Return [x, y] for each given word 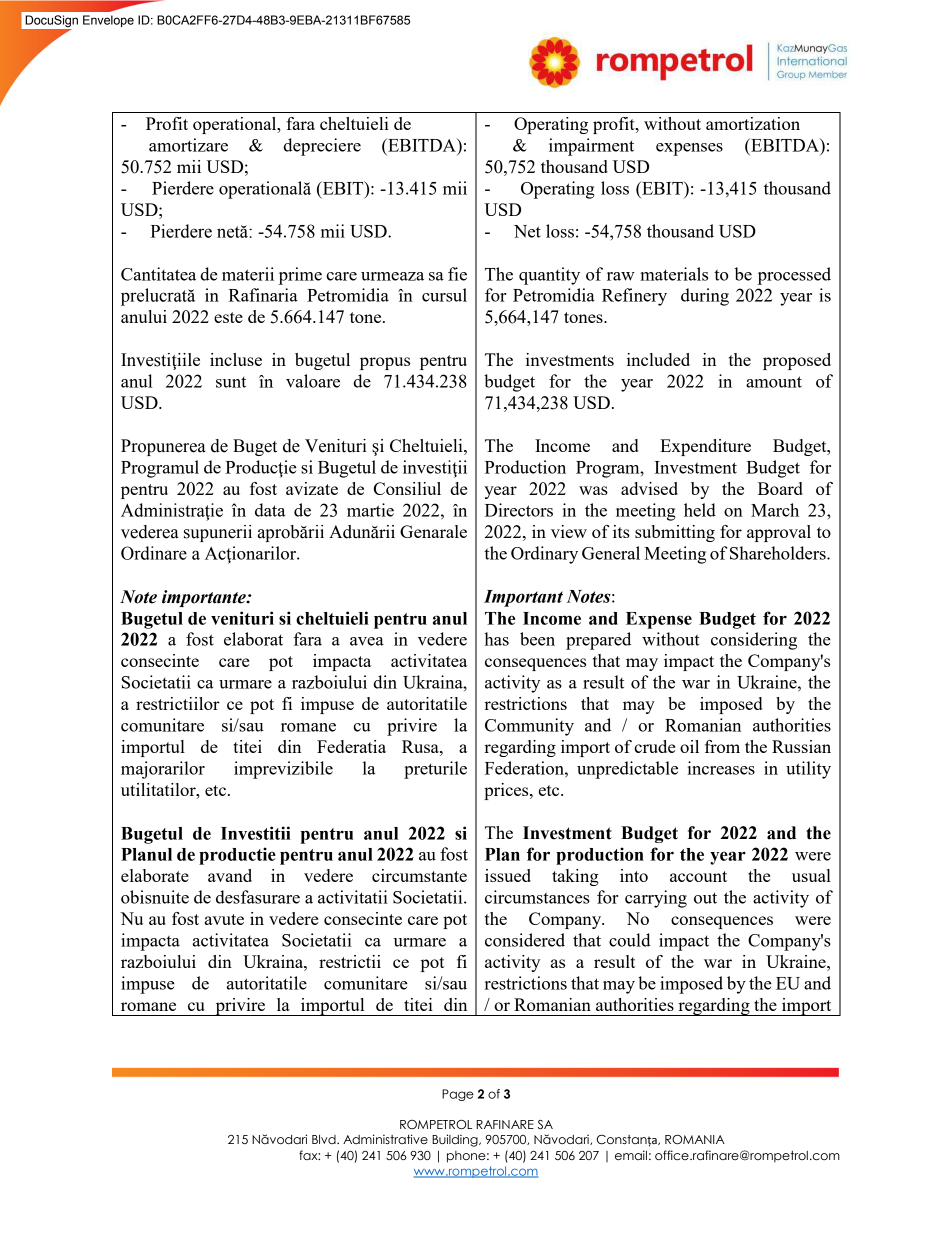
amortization [753, 123]
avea [367, 641]
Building [456, 1140]
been [537, 639]
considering [754, 641]
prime [300, 276]
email [631, 1155]
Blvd [325, 1139]
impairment [591, 147]
